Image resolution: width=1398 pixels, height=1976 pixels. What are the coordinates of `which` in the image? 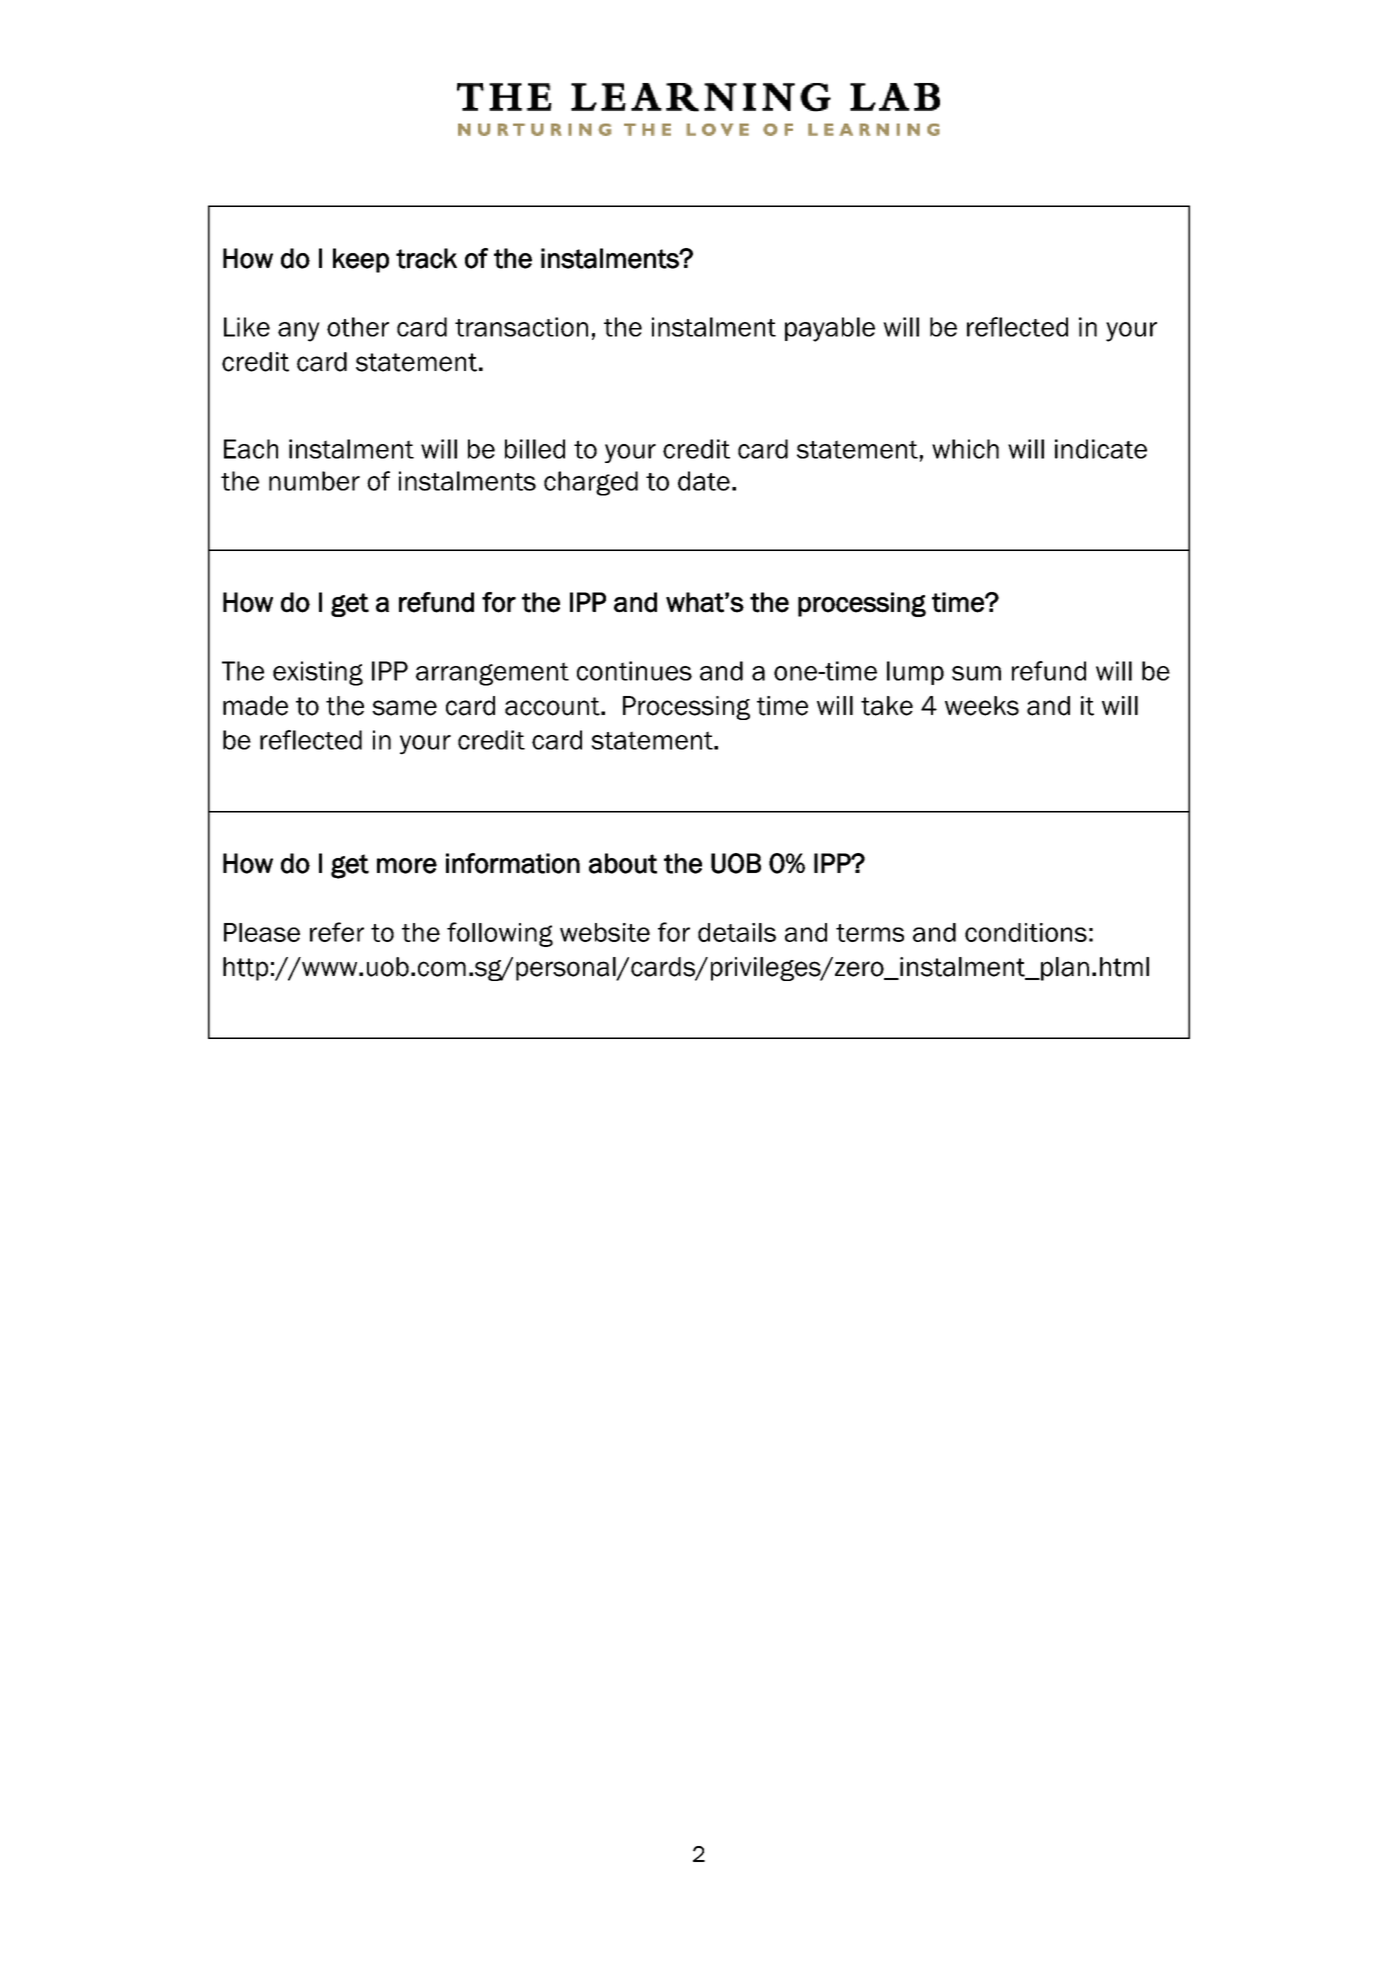 It's located at (965, 449).
